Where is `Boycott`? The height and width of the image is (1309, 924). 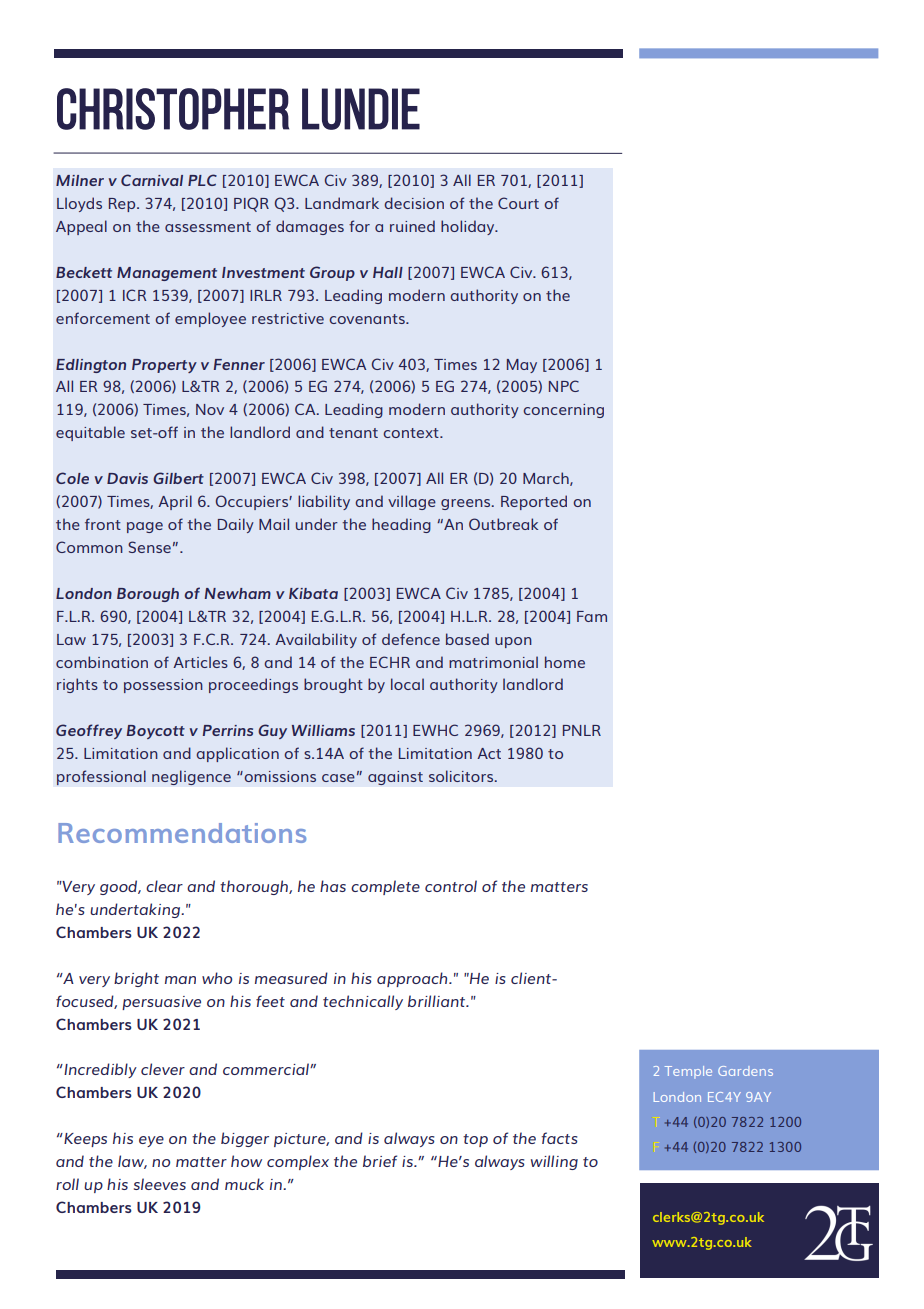
Boycott is located at coordinates (156, 732).
